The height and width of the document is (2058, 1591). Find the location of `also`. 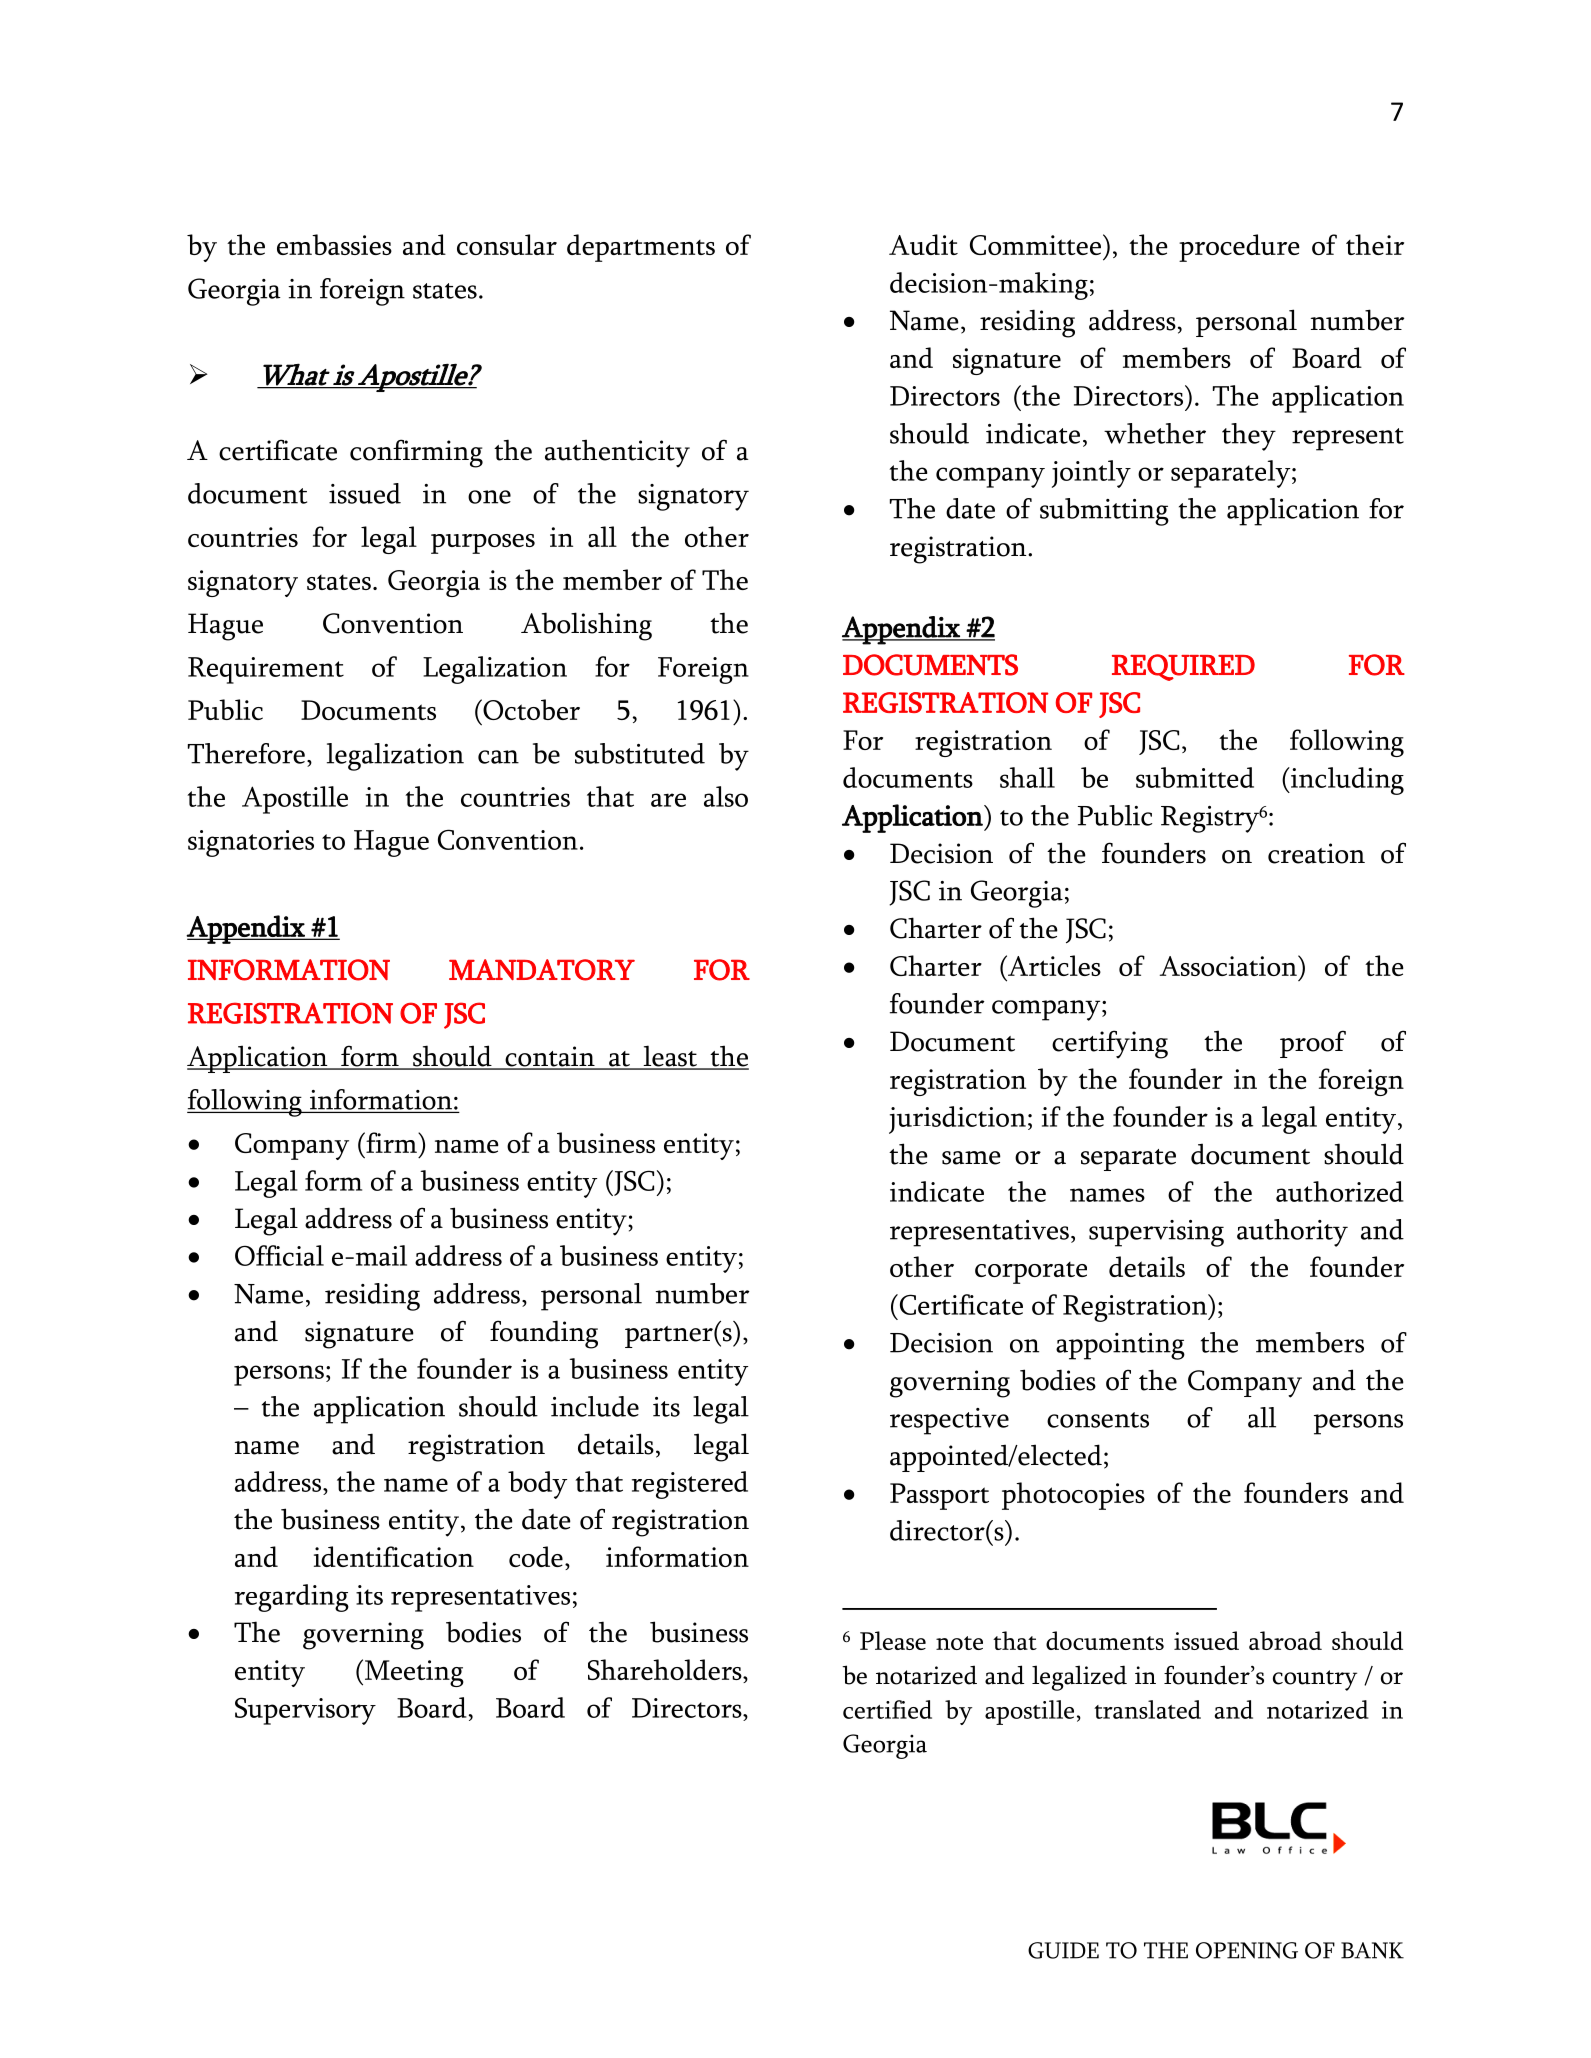

also is located at coordinates (726, 796).
